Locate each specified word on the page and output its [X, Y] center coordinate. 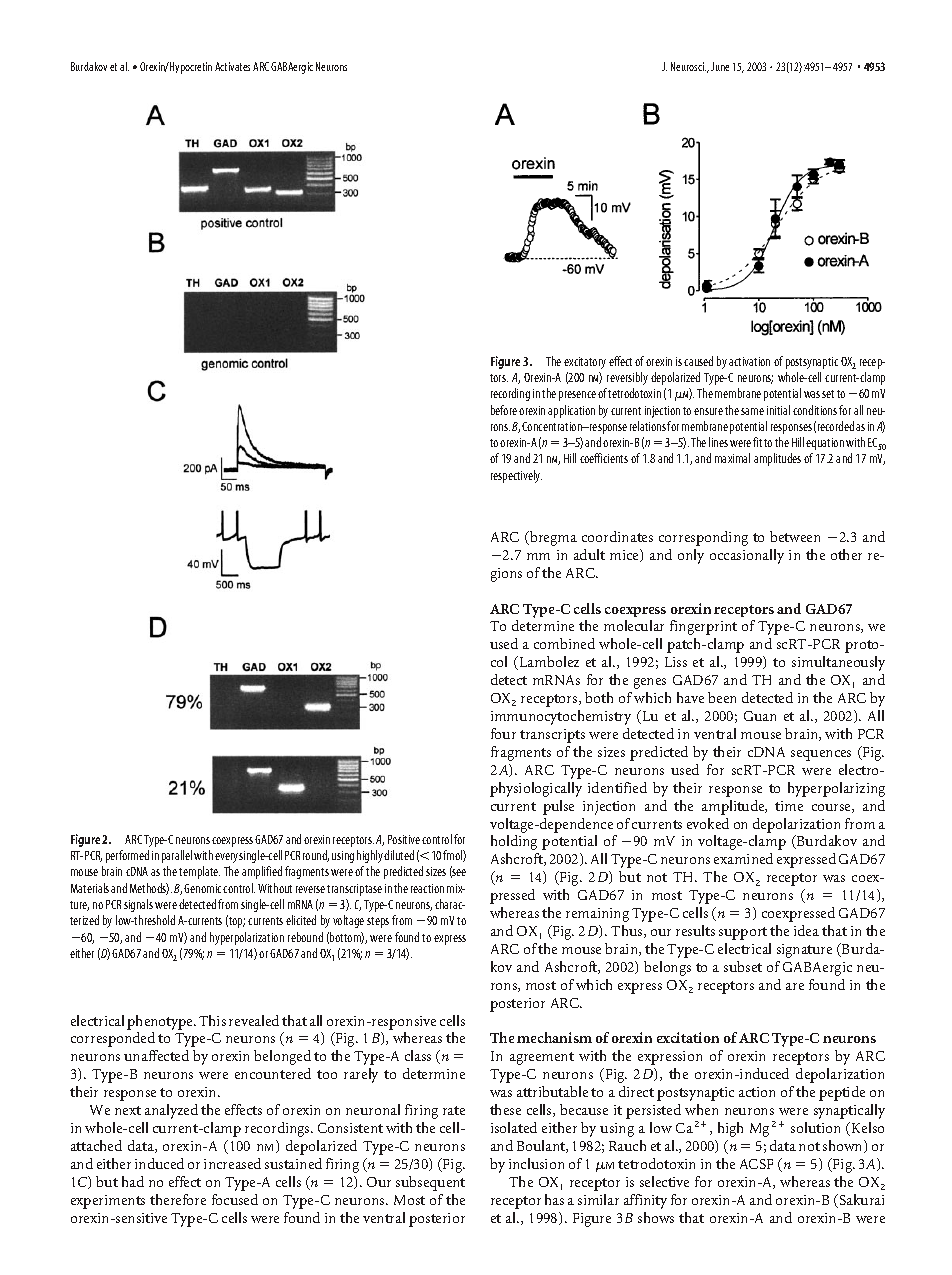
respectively [516, 476]
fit [757, 442]
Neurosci [688, 66]
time [789, 806]
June [720, 66]
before [504, 410]
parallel [177, 856]
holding [514, 842]
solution [815, 1127]
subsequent [430, 1183]
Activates [232, 66]
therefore [178, 1199]
